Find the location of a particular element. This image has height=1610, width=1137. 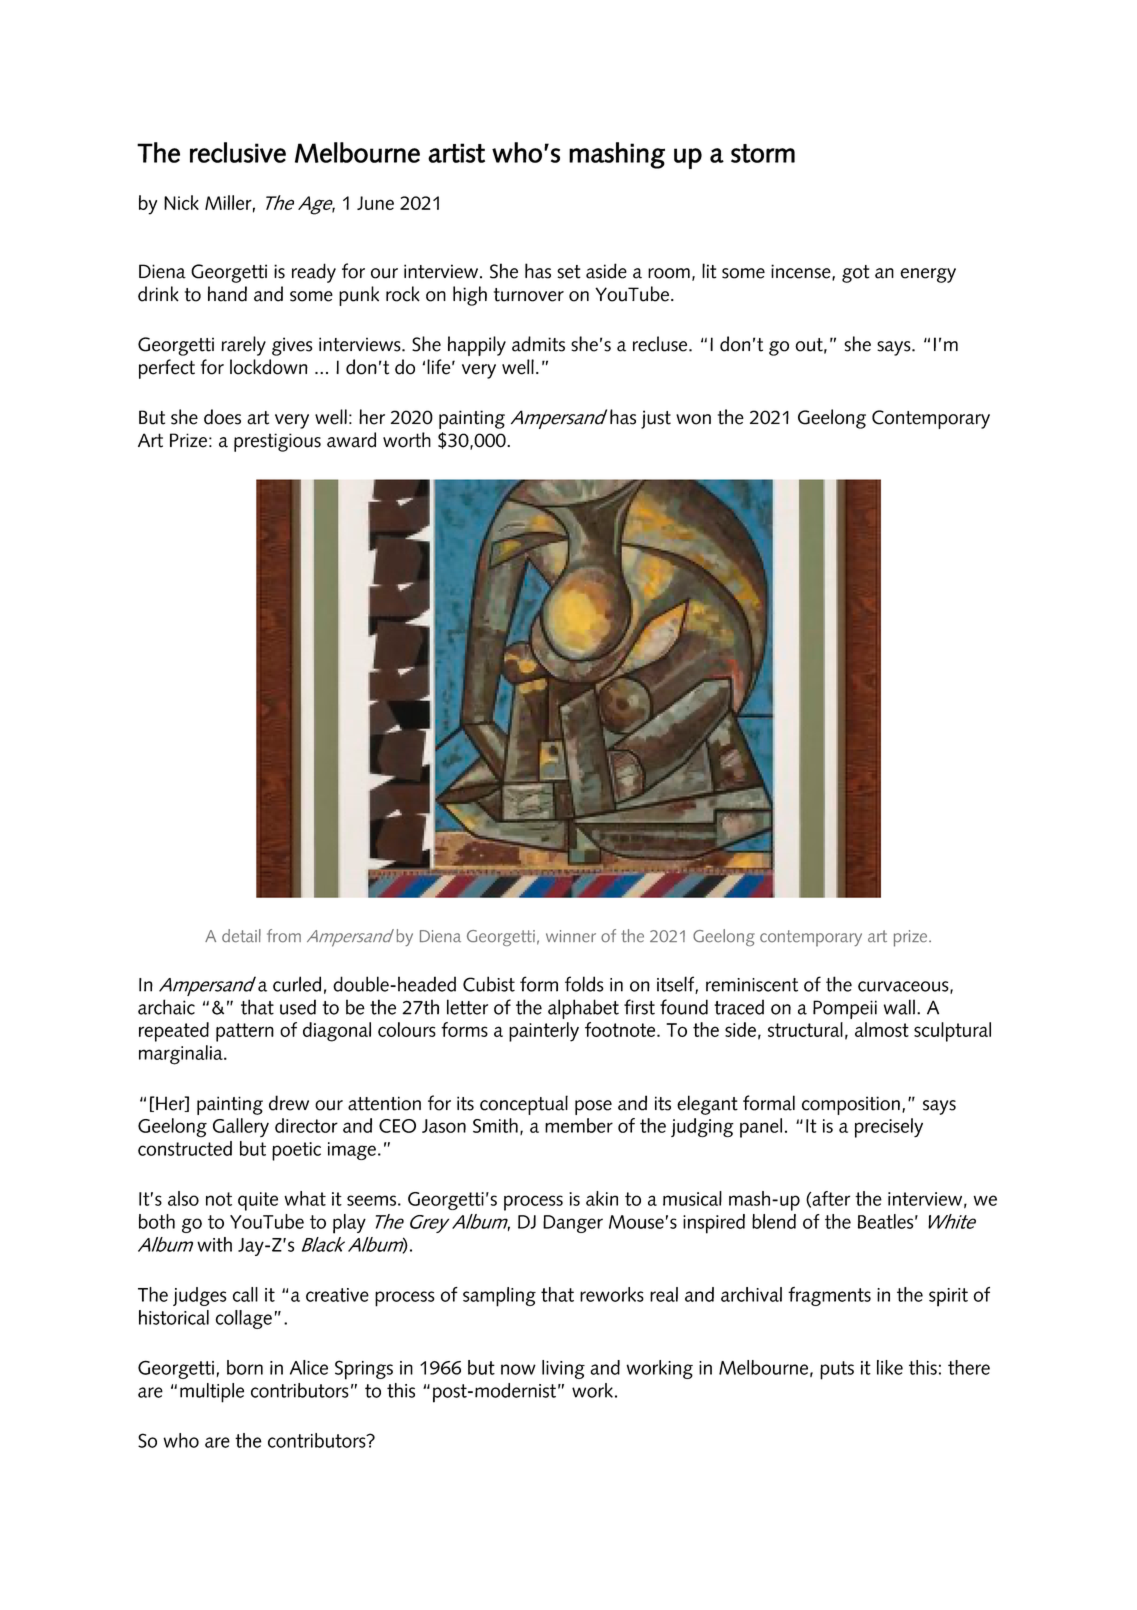

born is located at coordinates (245, 1367).
